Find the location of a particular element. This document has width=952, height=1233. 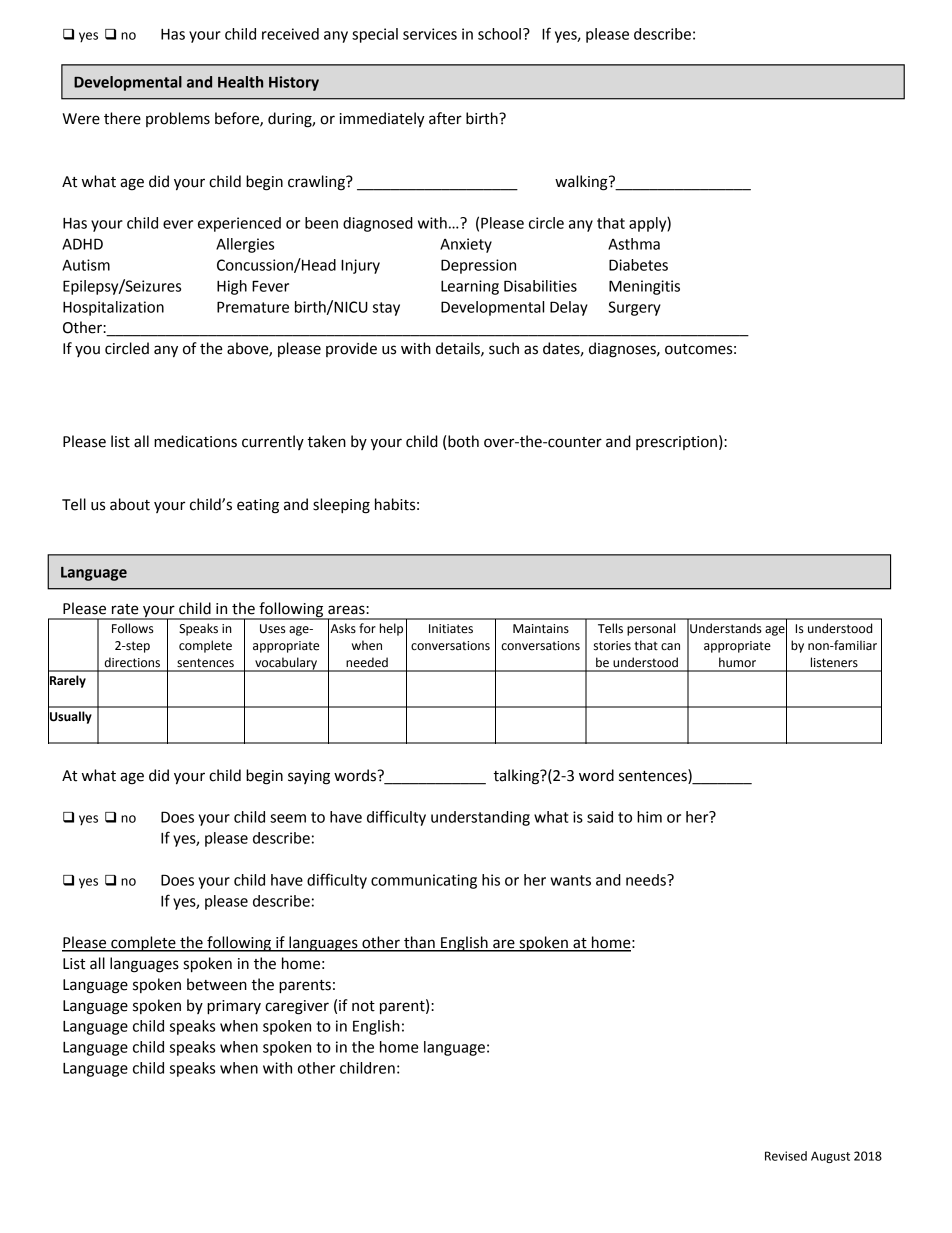

such is located at coordinates (504, 348).
